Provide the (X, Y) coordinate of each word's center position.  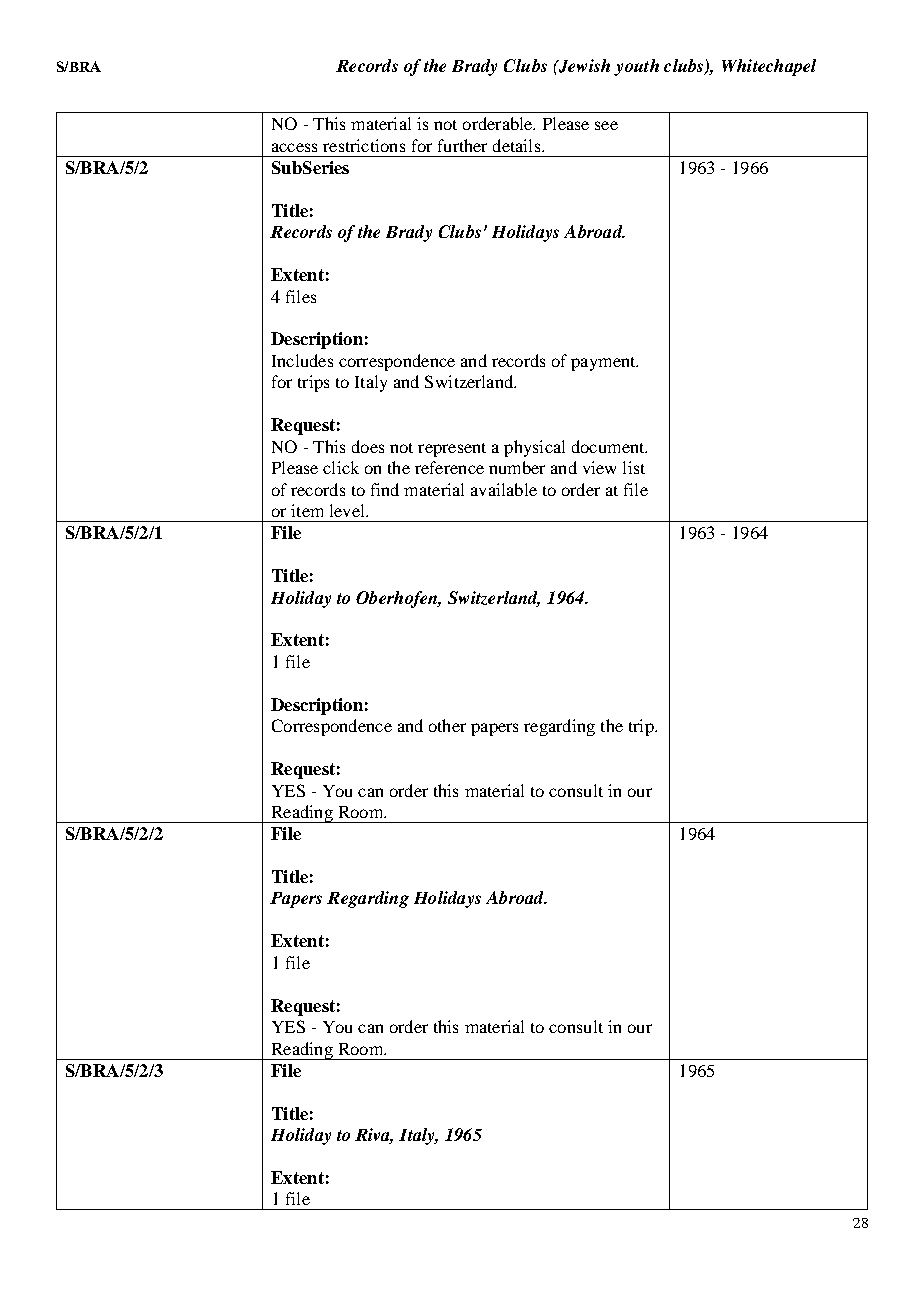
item (307, 510)
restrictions (364, 145)
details (518, 145)
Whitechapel (769, 67)
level (348, 510)
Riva (374, 1136)
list (634, 467)
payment (604, 364)
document (609, 446)
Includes (302, 360)
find (385, 489)
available (504, 489)
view (599, 467)
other (447, 725)
